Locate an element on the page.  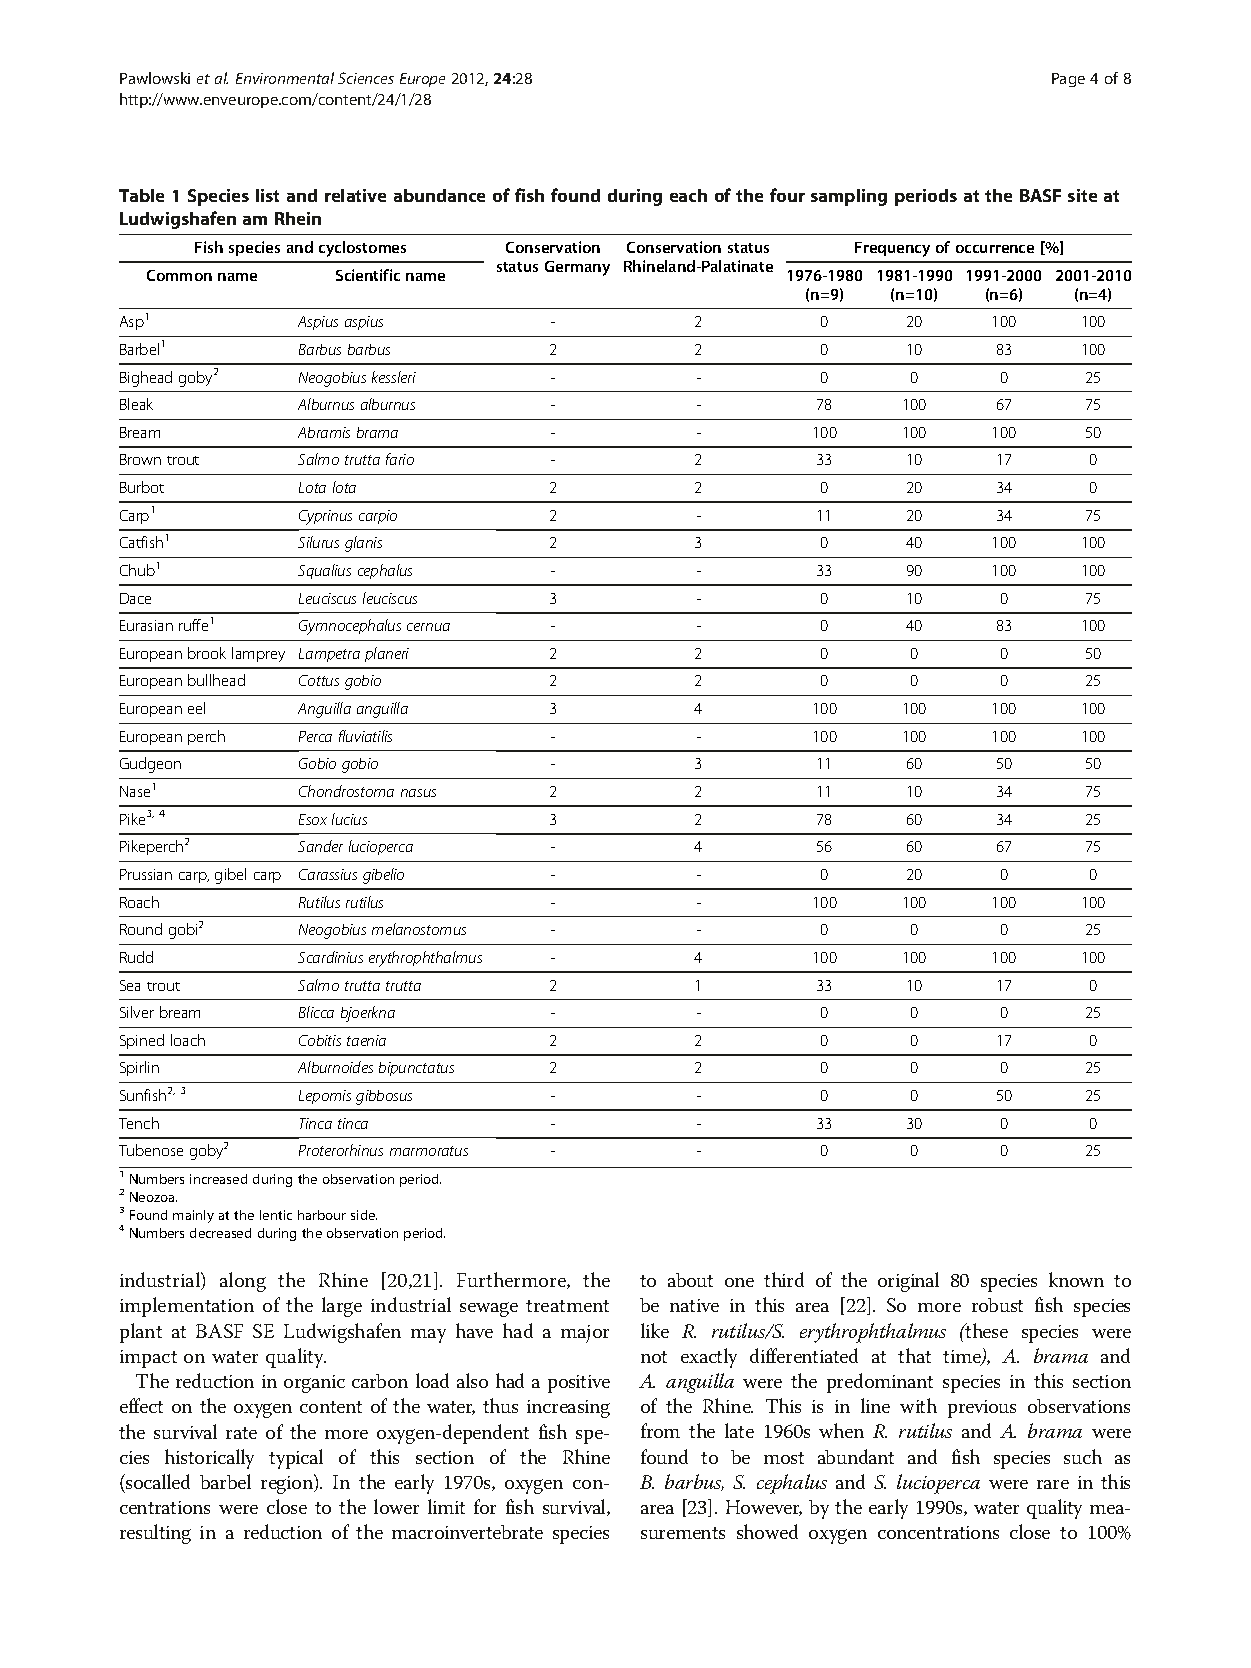
lamprey is located at coordinates (258, 654).
